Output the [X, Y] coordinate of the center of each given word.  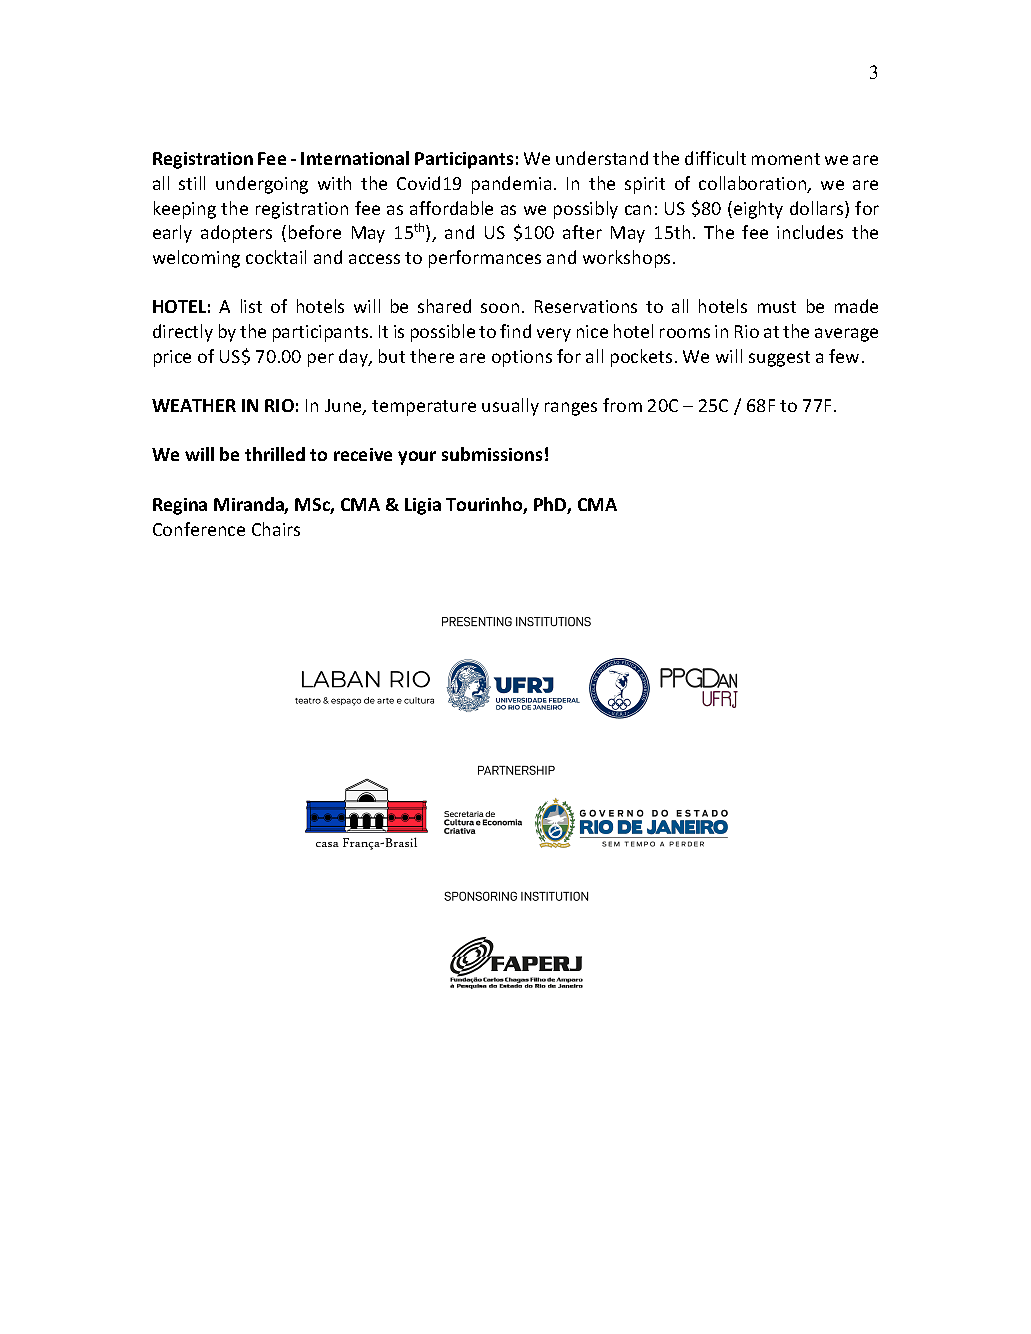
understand [602, 158]
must [777, 307]
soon [500, 308]
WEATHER [194, 405]
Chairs [276, 529]
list [251, 306]
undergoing [262, 185]
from [622, 405]
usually [510, 407]
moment [786, 159]
